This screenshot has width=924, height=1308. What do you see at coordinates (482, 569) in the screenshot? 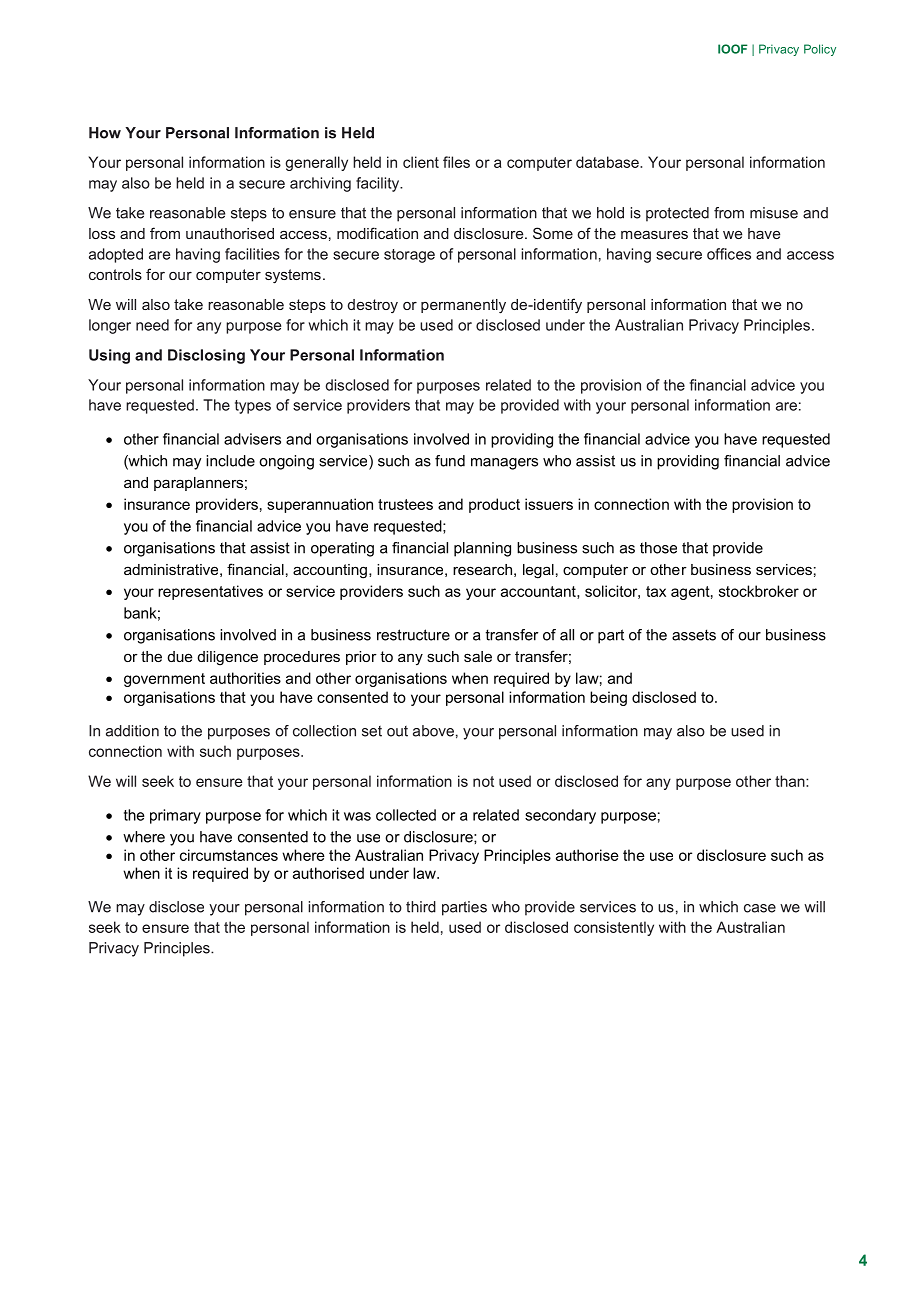
I see `research` at bounding box center [482, 569].
